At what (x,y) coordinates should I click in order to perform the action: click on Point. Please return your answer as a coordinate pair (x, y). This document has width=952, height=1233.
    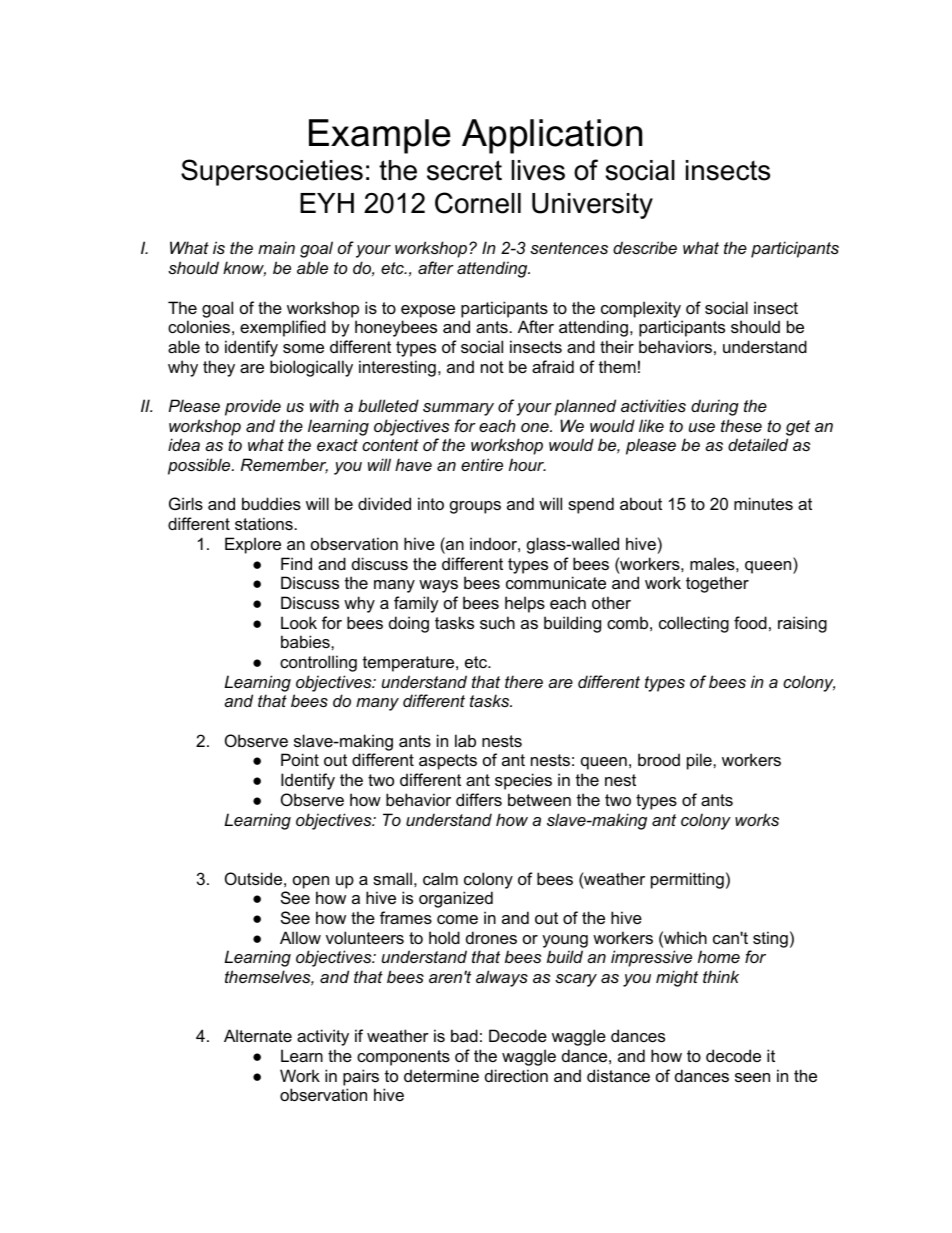
    Looking at the image, I should click on (300, 759).
